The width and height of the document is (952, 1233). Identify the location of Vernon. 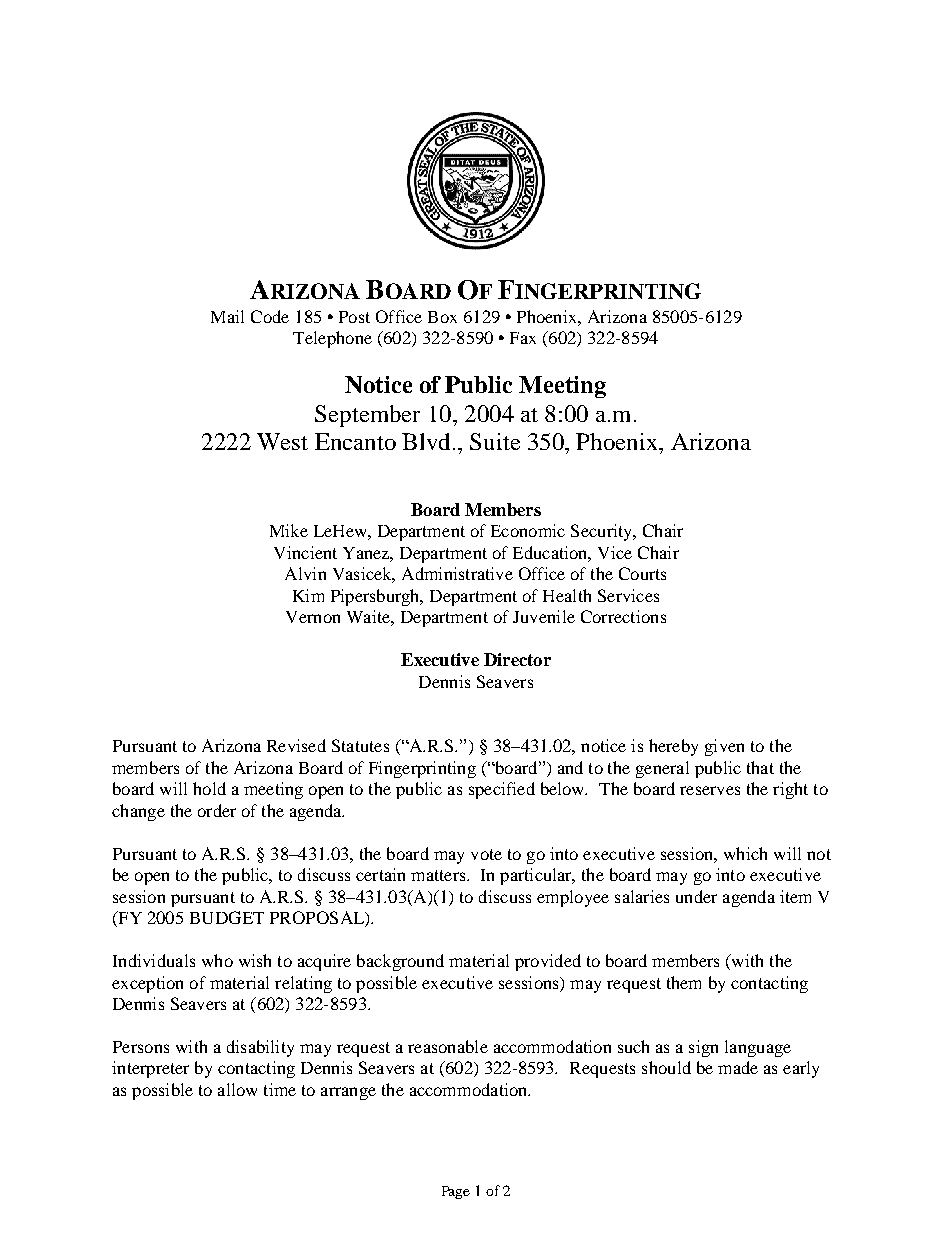
(313, 617).
